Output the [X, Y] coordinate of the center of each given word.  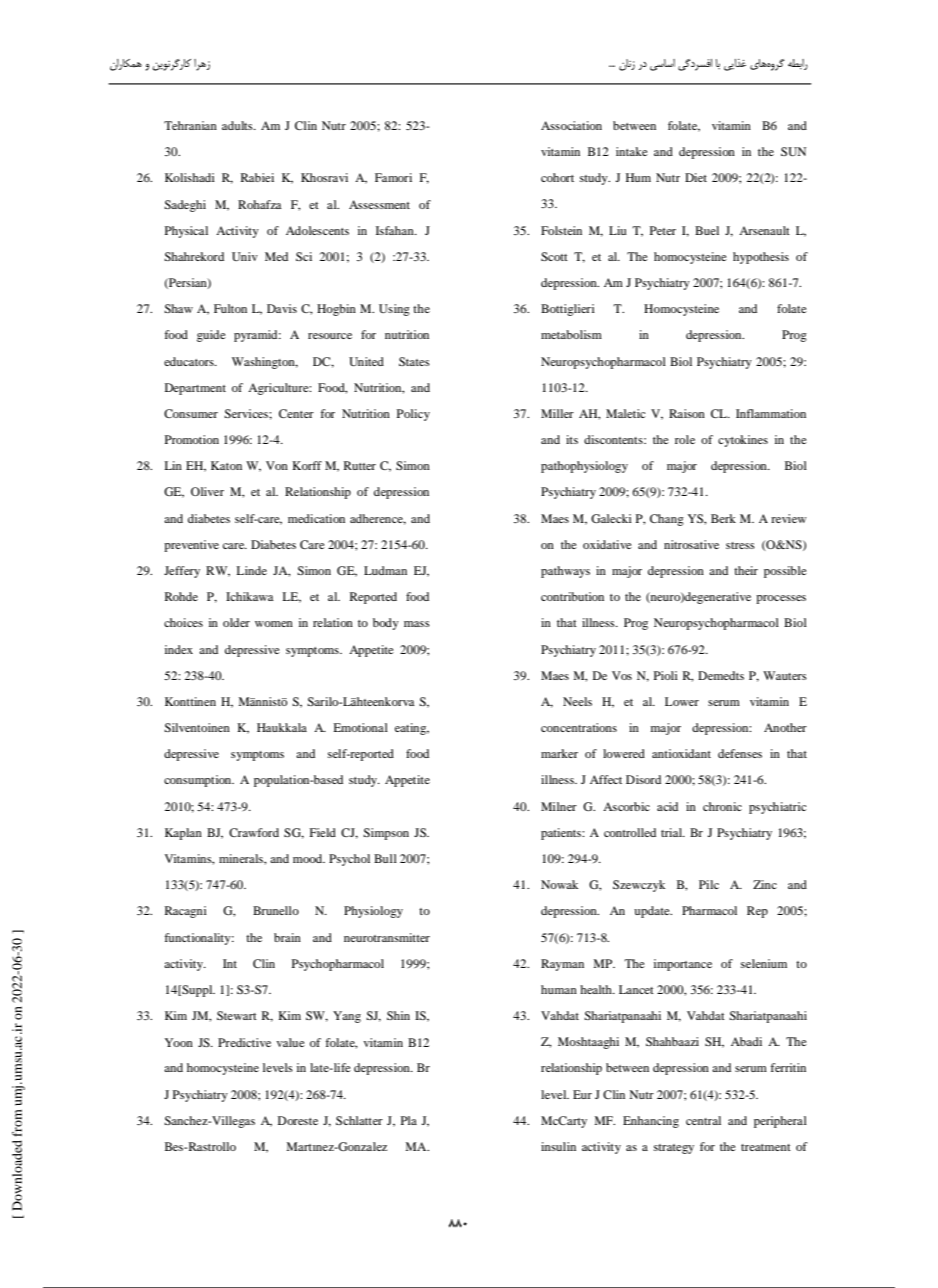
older [236, 622]
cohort [557, 177]
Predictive [244, 1042]
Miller [557, 413]
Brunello [276, 910]
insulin [558, 1146]
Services [247, 413]
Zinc [765, 884]
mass [417, 624]
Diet [696, 177]
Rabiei [257, 177]
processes [781, 599]
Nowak [559, 884]
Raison [687, 413]
